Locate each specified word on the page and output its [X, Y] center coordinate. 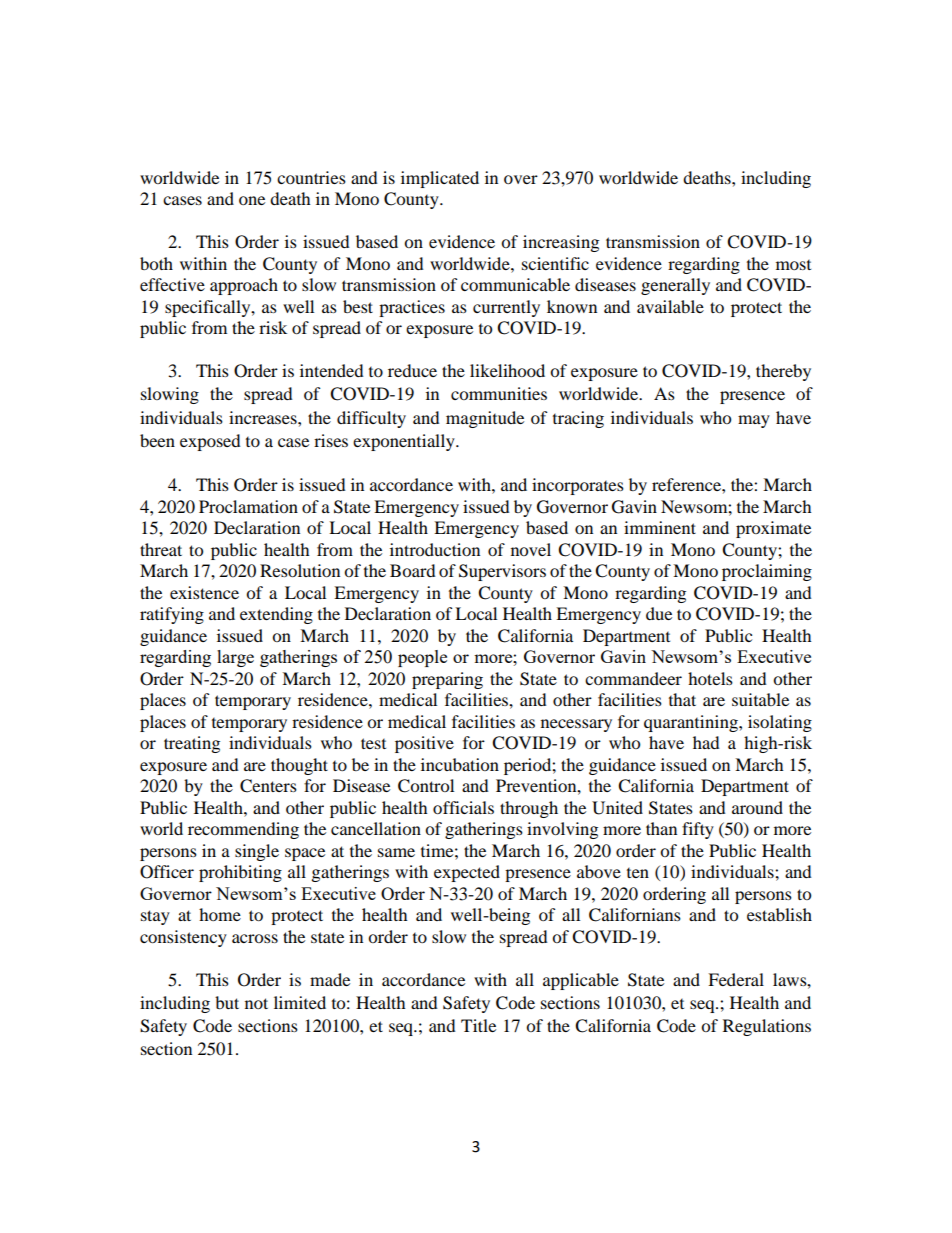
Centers [268, 786]
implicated [440, 179]
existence [204, 592]
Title [478, 1025]
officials [463, 807]
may [754, 421]
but [227, 1002]
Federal [736, 979]
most [793, 265]
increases [264, 417]
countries [311, 177]
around [757, 807]
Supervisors [502, 572]
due [659, 613]
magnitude [485, 419]
